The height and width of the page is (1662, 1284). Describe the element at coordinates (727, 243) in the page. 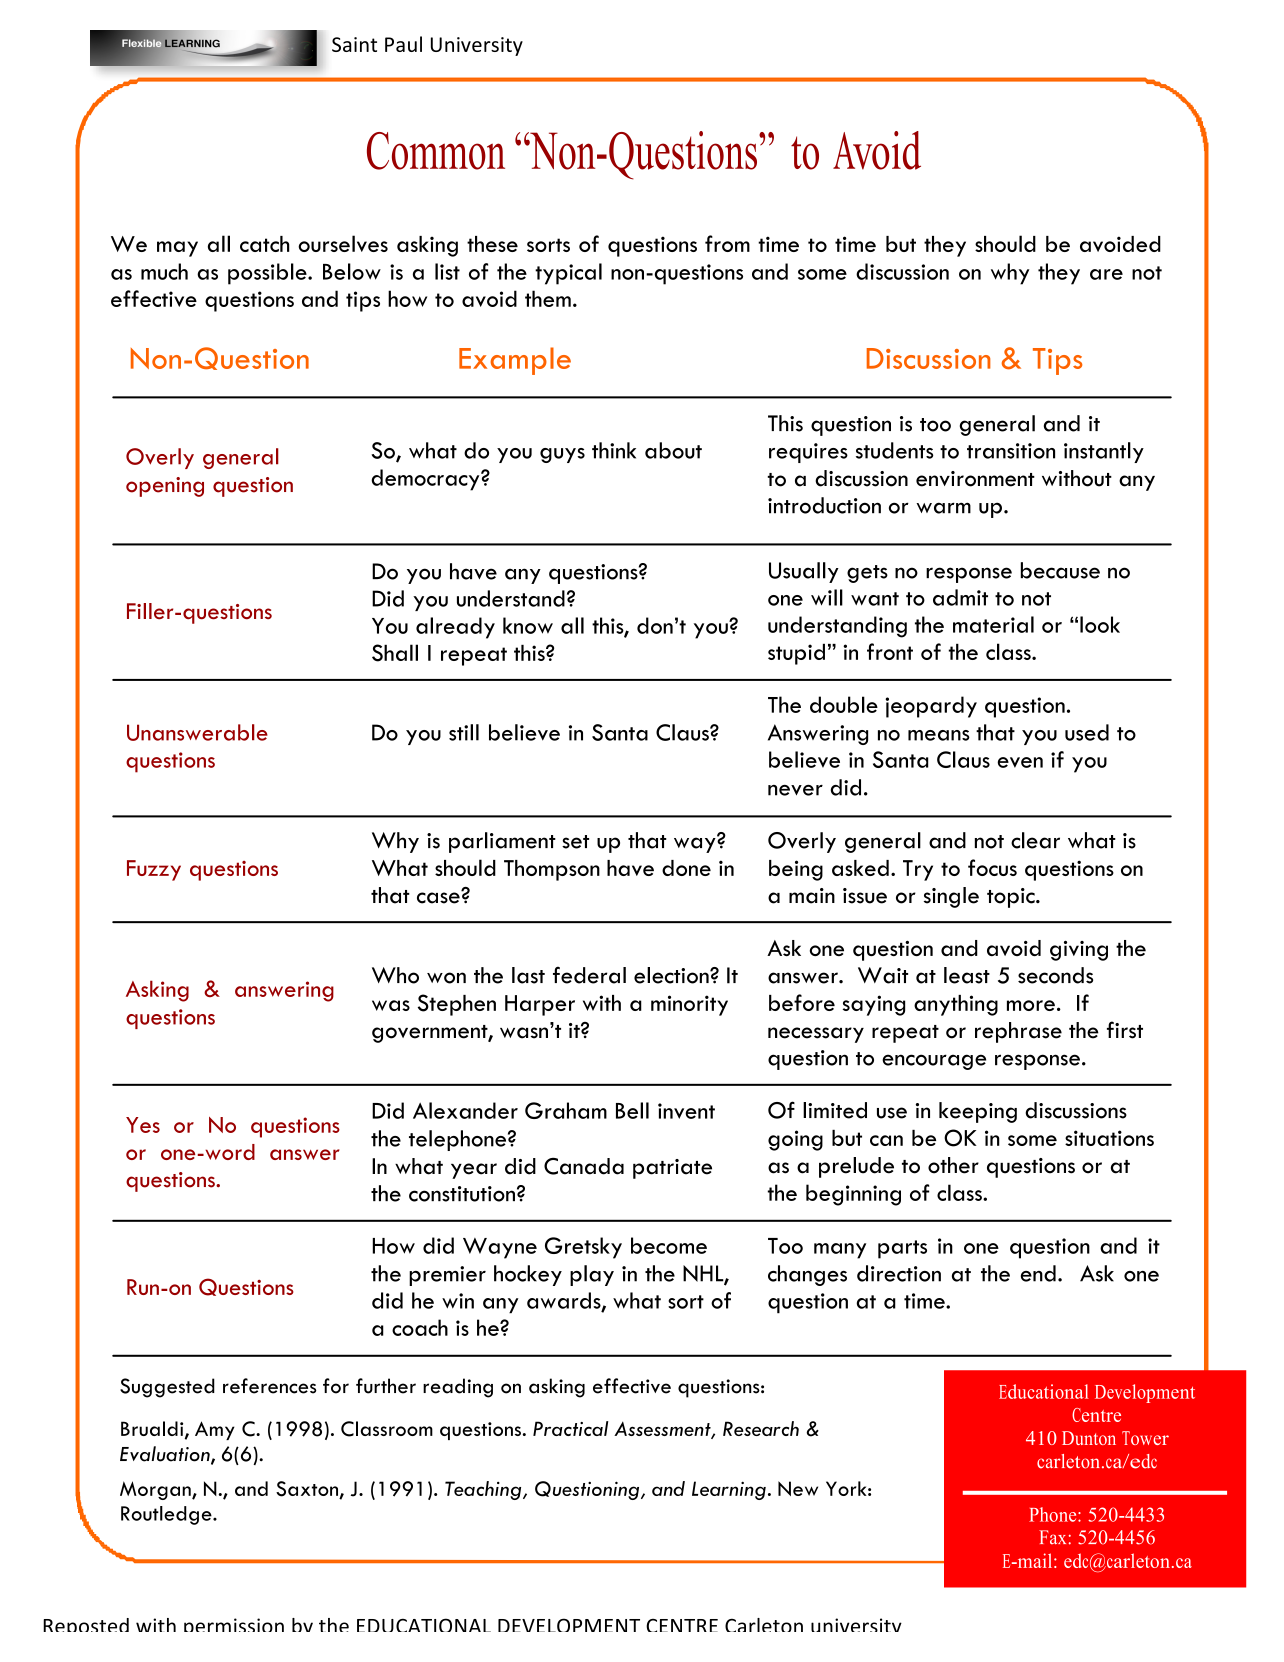

I see `from` at that location.
